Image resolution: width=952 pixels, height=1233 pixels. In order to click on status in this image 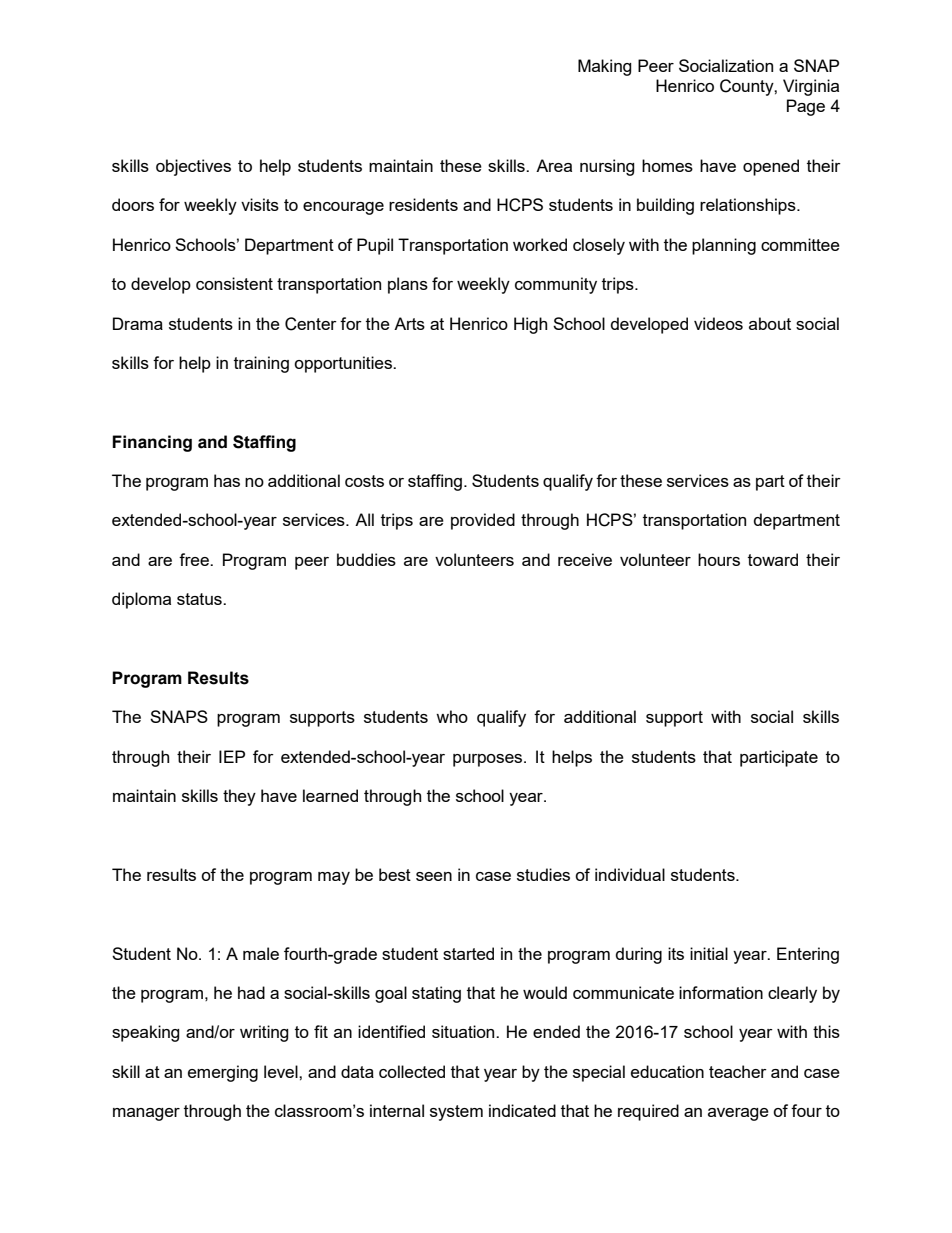, I will do `click(200, 599)`.
